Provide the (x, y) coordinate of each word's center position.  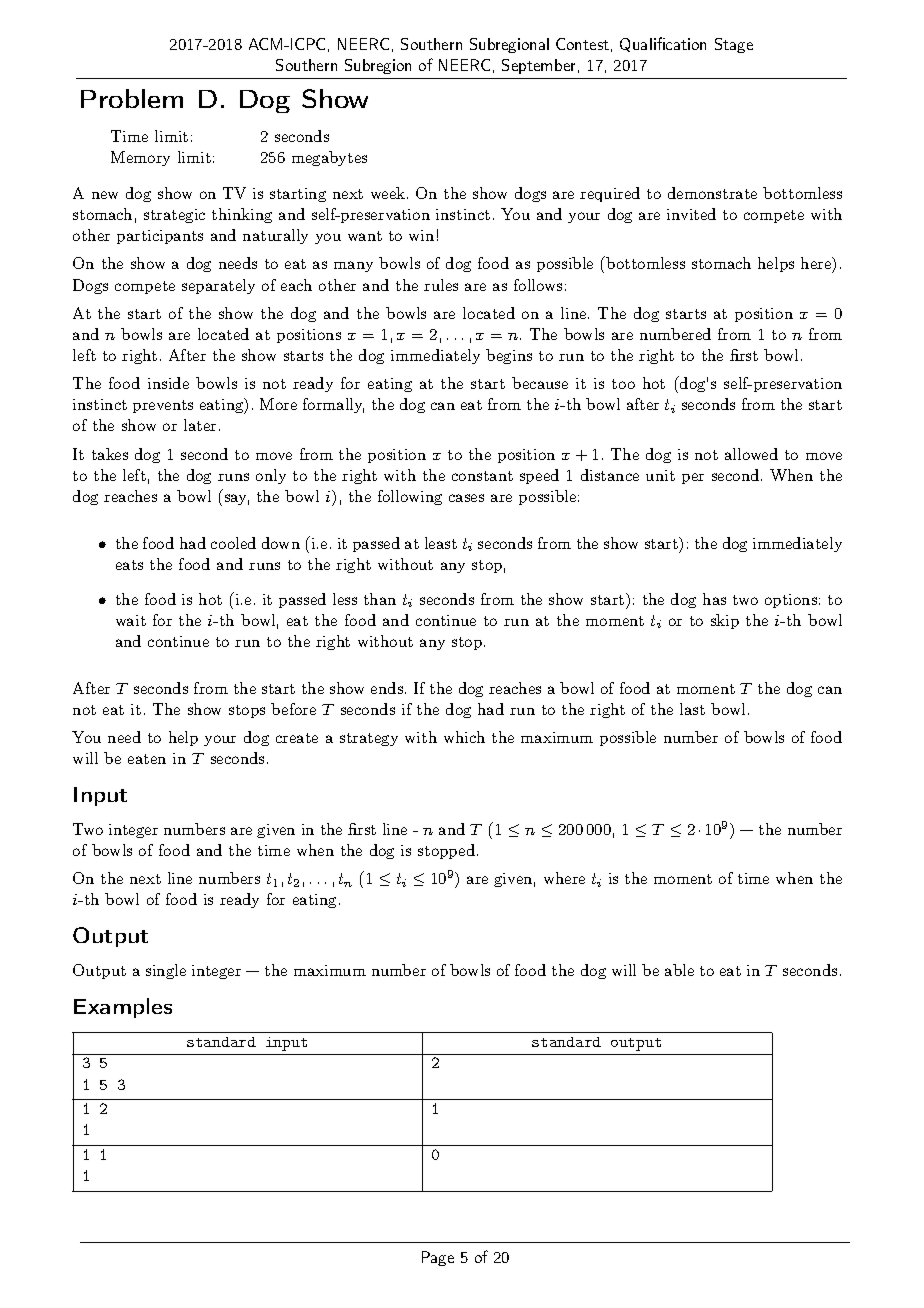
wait (131, 620)
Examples (123, 1008)
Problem (132, 98)
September (538, 66)
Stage (734, 45)
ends (387, 688)
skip (725, 621)
